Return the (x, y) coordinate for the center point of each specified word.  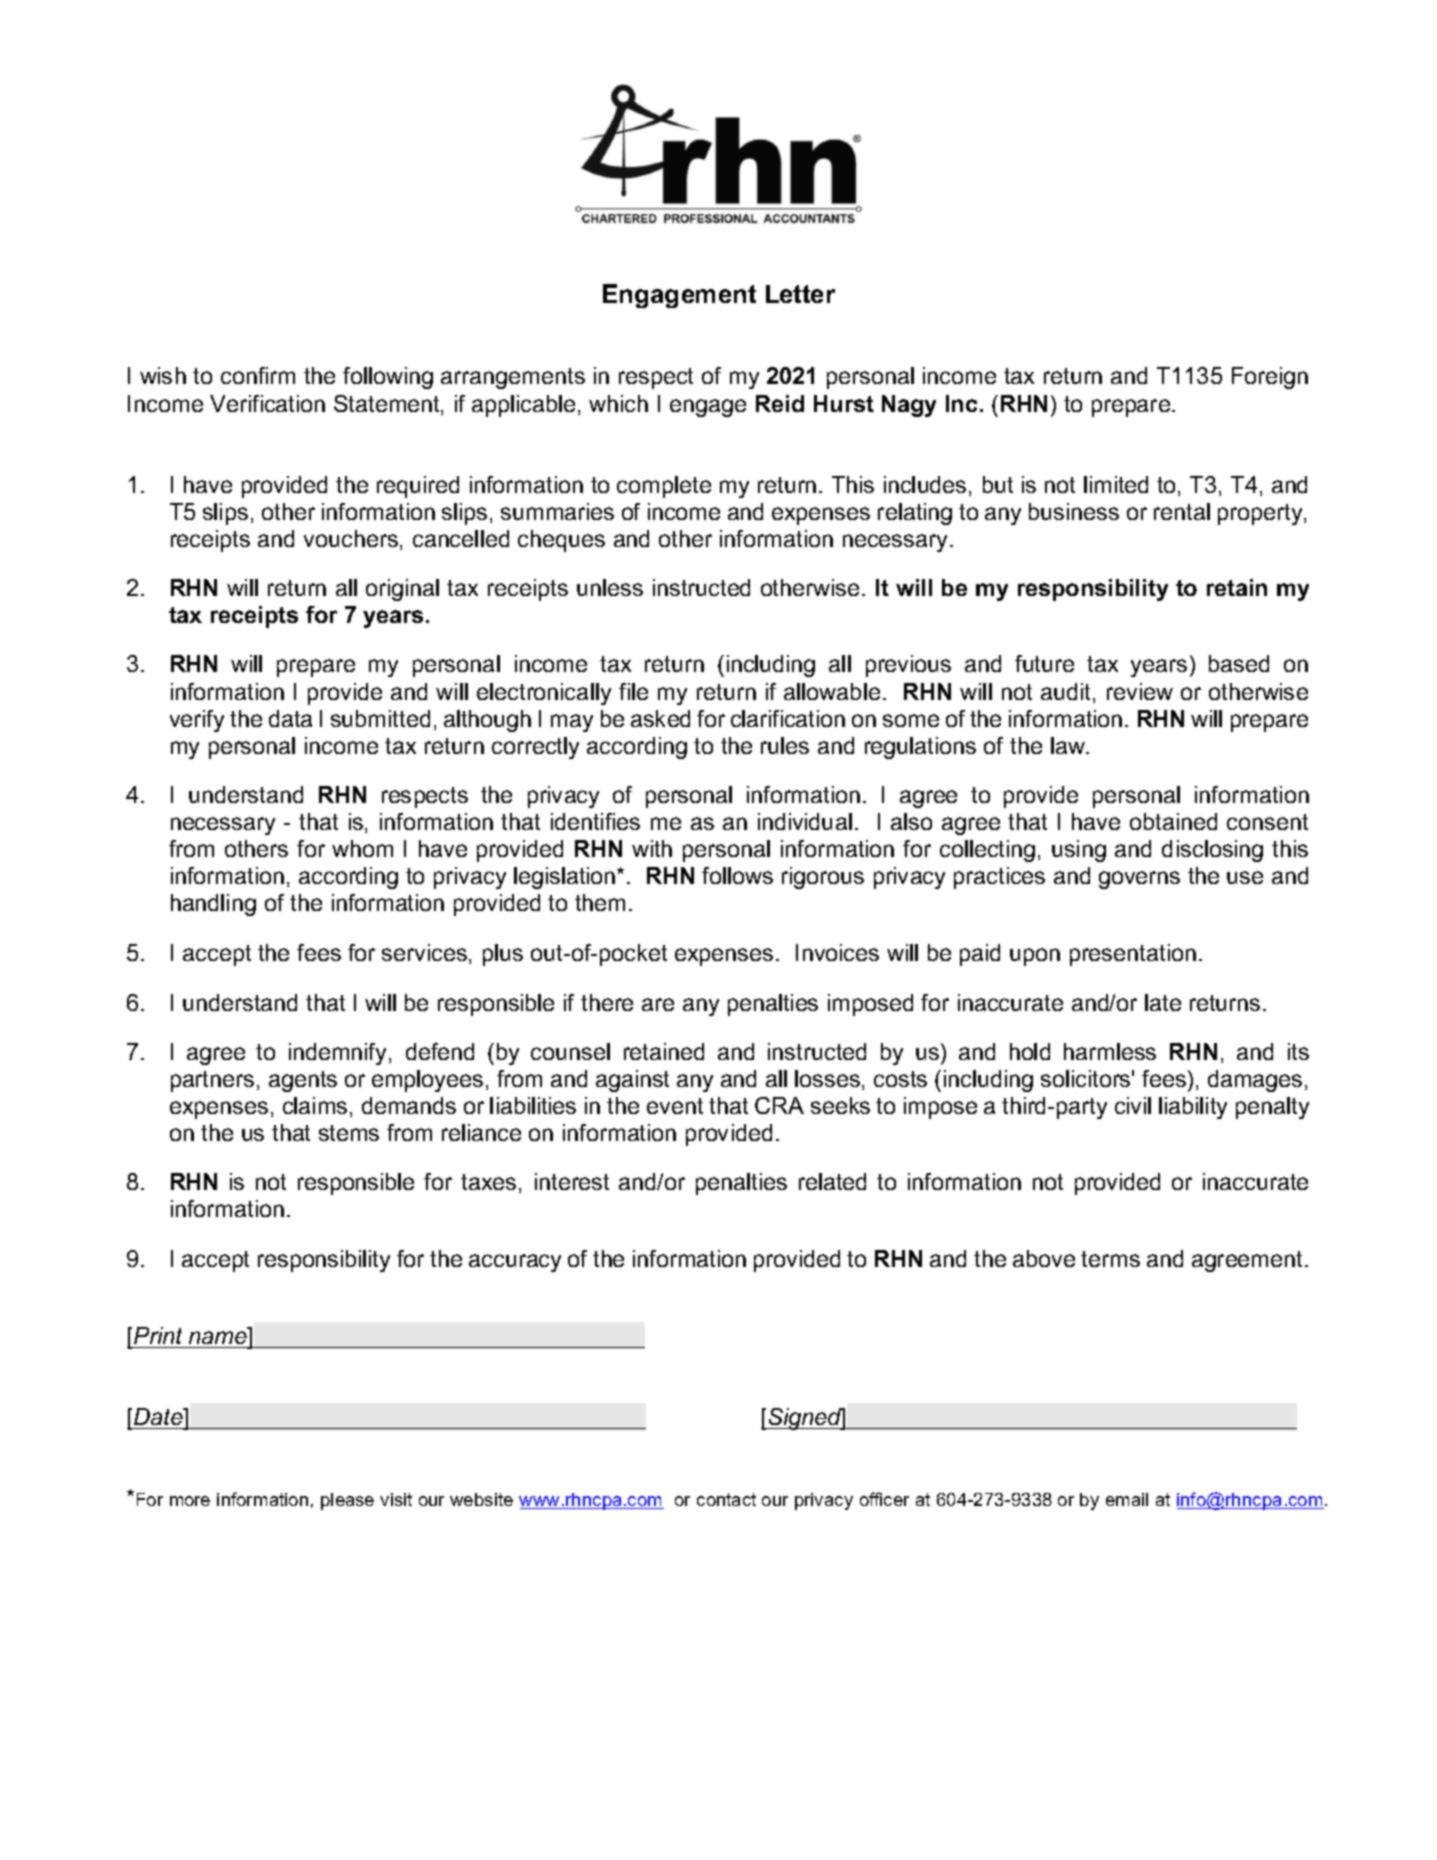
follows (737, 875)
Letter (800, 294)
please (347, 1501)
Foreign (1270, 378)
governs (1139, 880)
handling (213, 905)
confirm (258, 375)
